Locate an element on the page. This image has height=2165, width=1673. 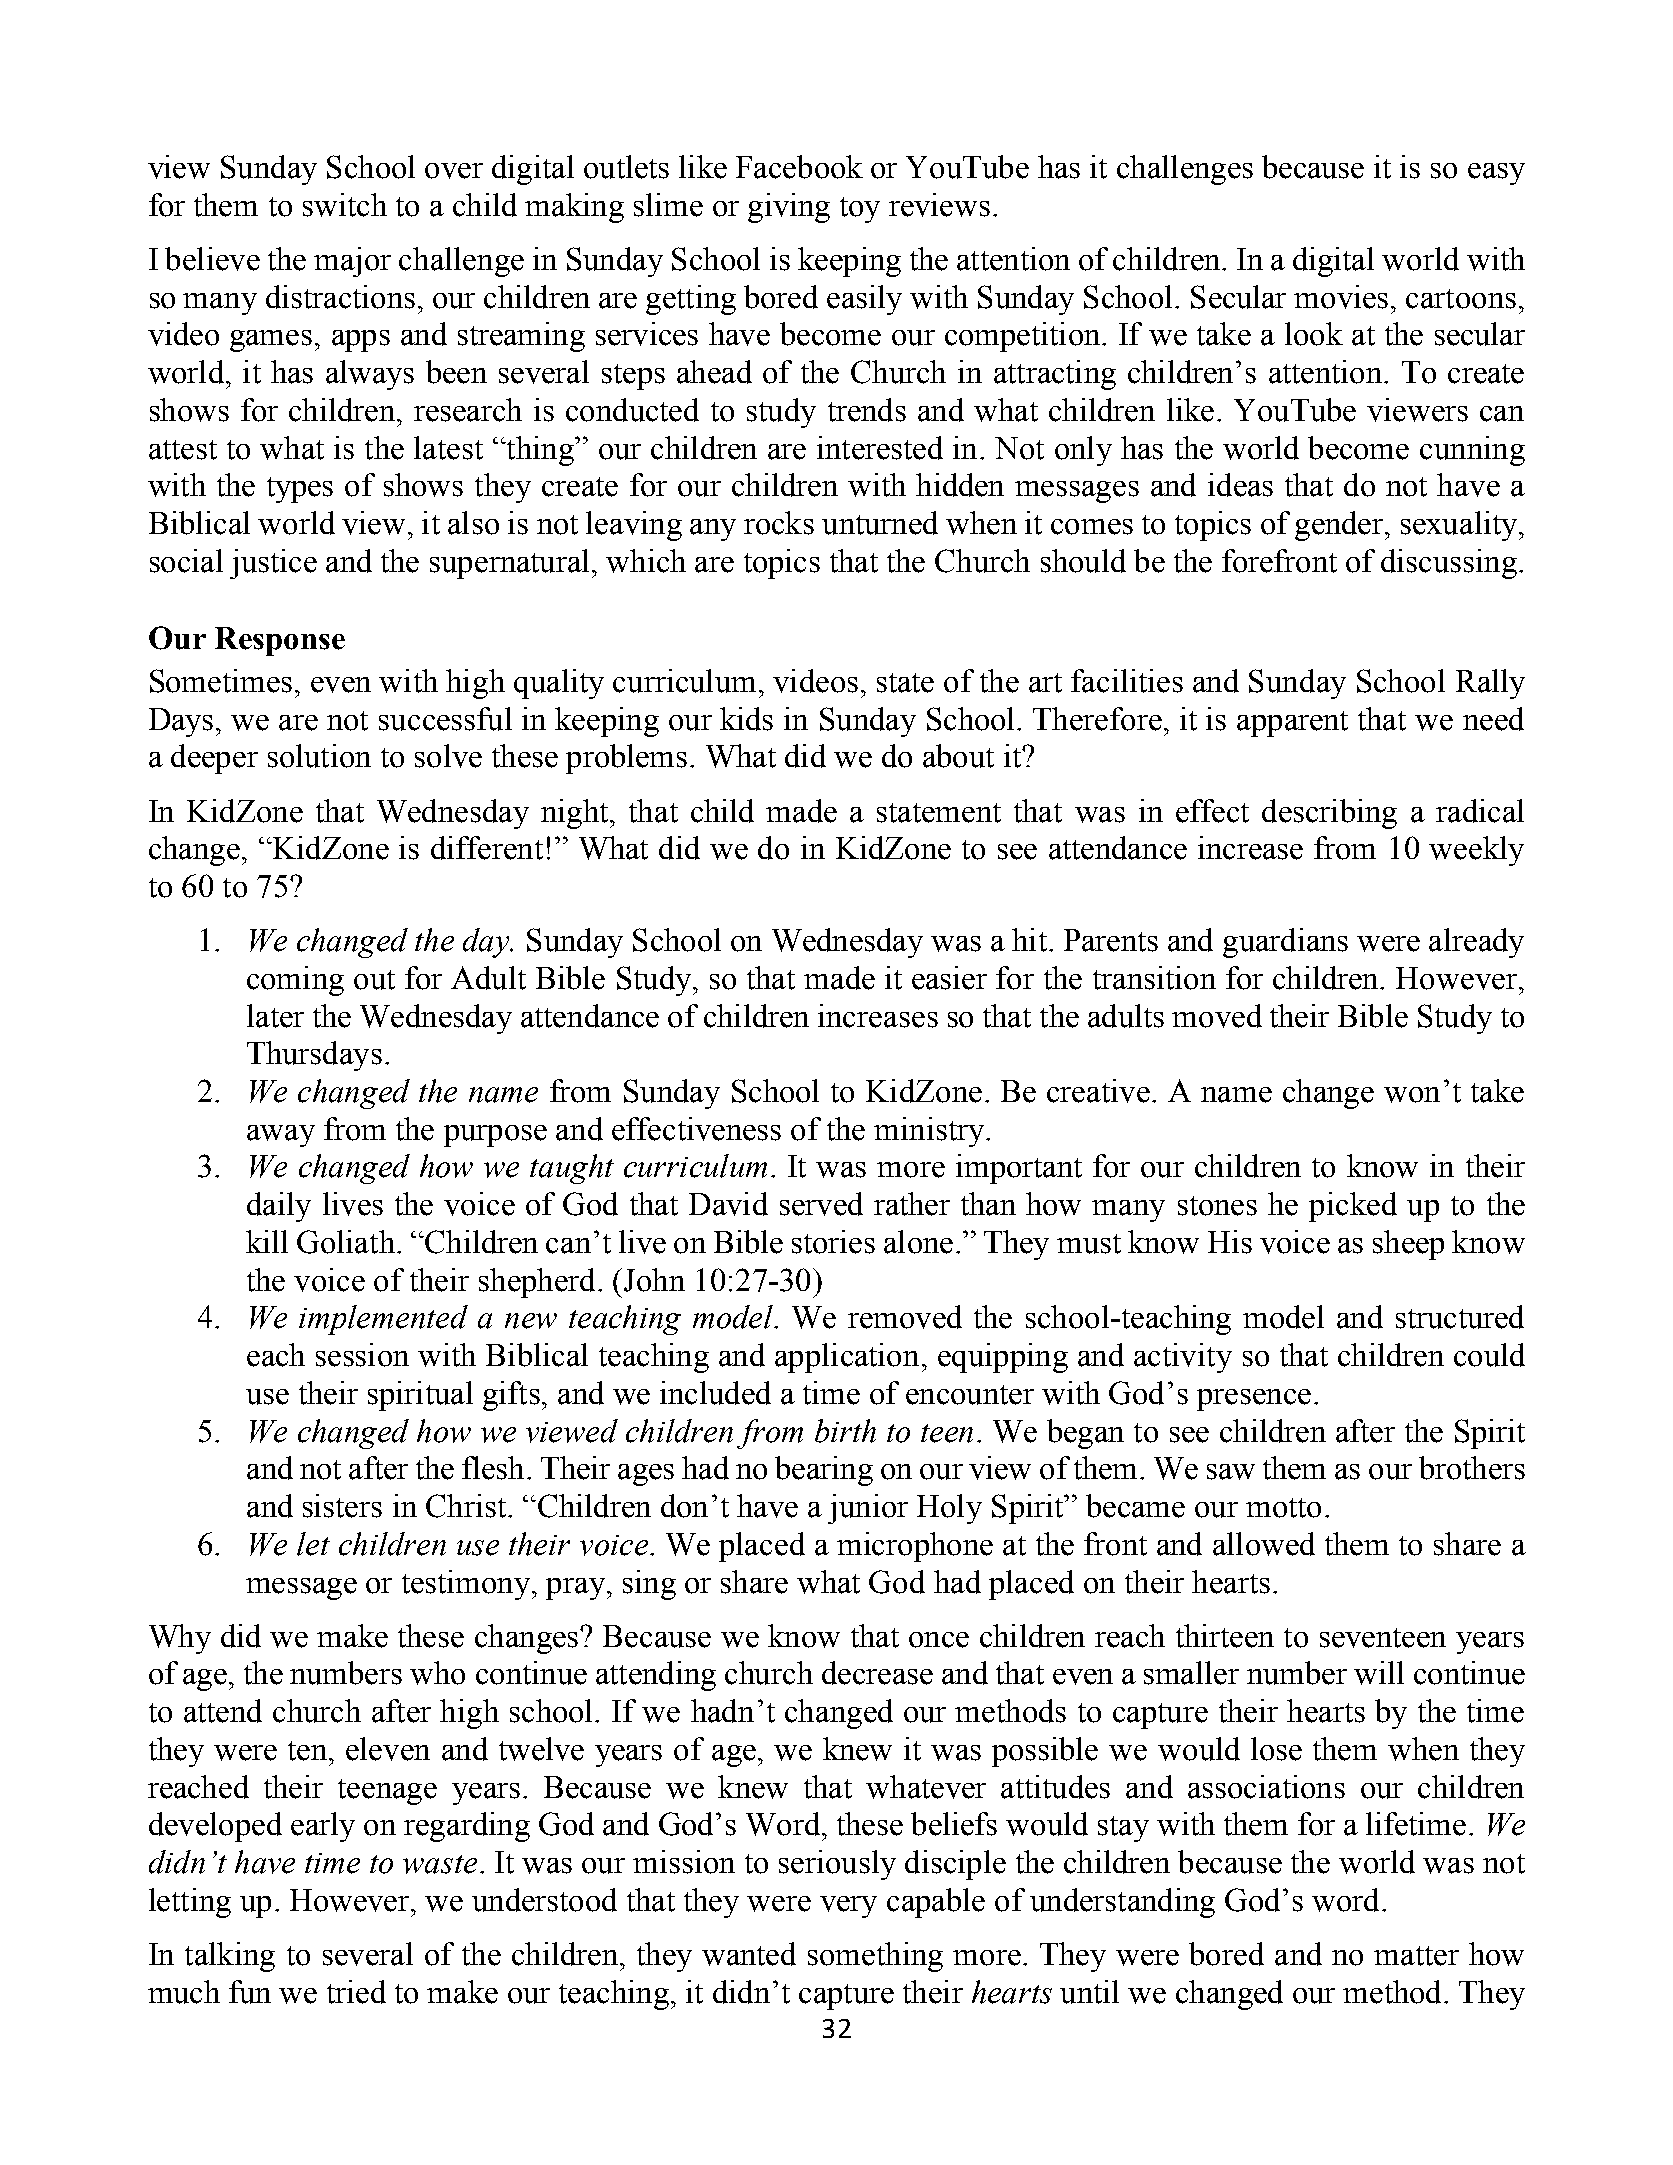
sisters is located at coordinates (342, 1506).
